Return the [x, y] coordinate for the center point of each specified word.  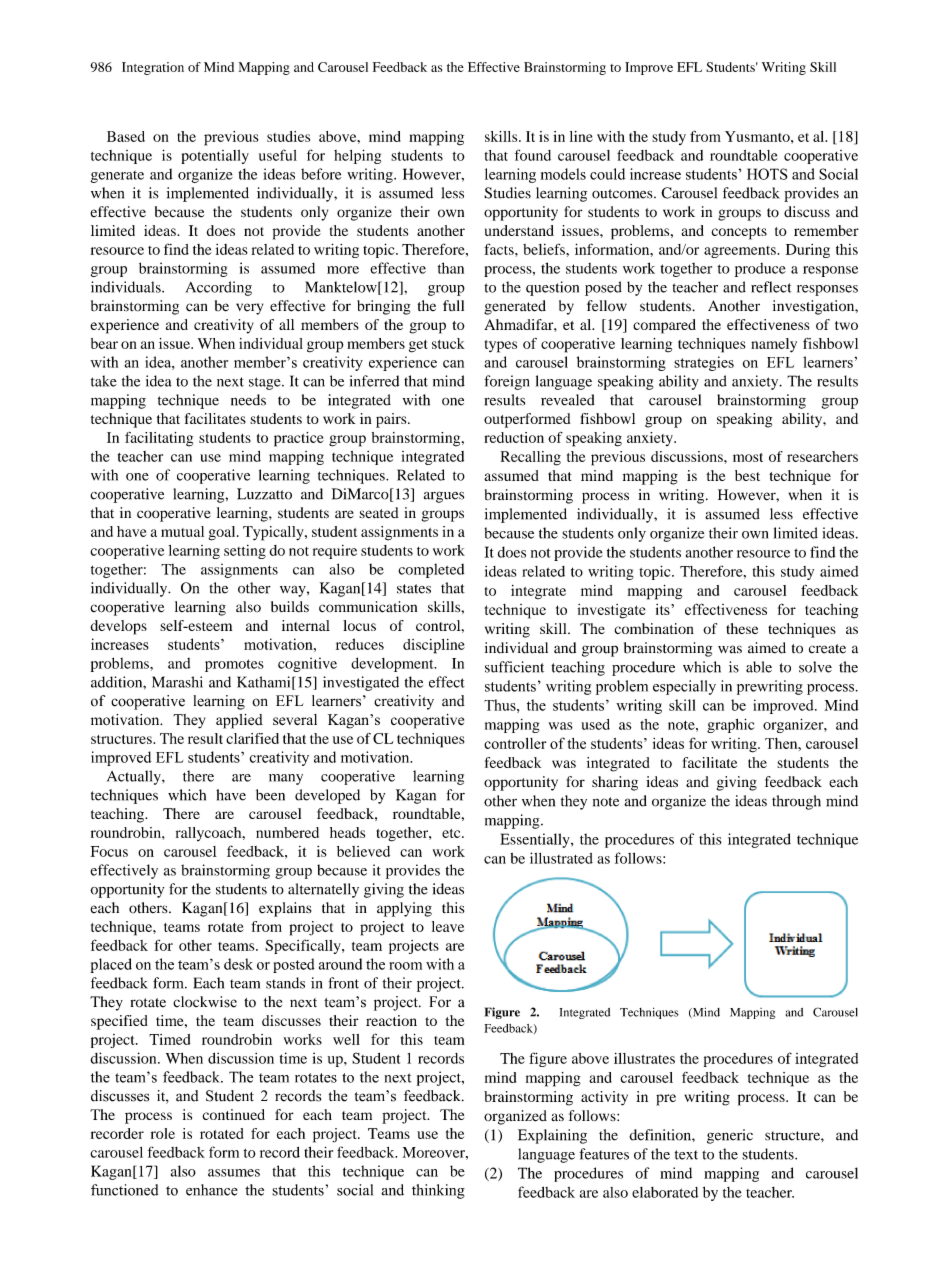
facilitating [159, 439]
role [163, 1133]
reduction [514, 437]
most [748, 457]
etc [452, 833]
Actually [135, 777]
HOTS [767, 174]
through [796, 802]
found [533, 155]
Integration [153, 68]
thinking [438, 1191]
